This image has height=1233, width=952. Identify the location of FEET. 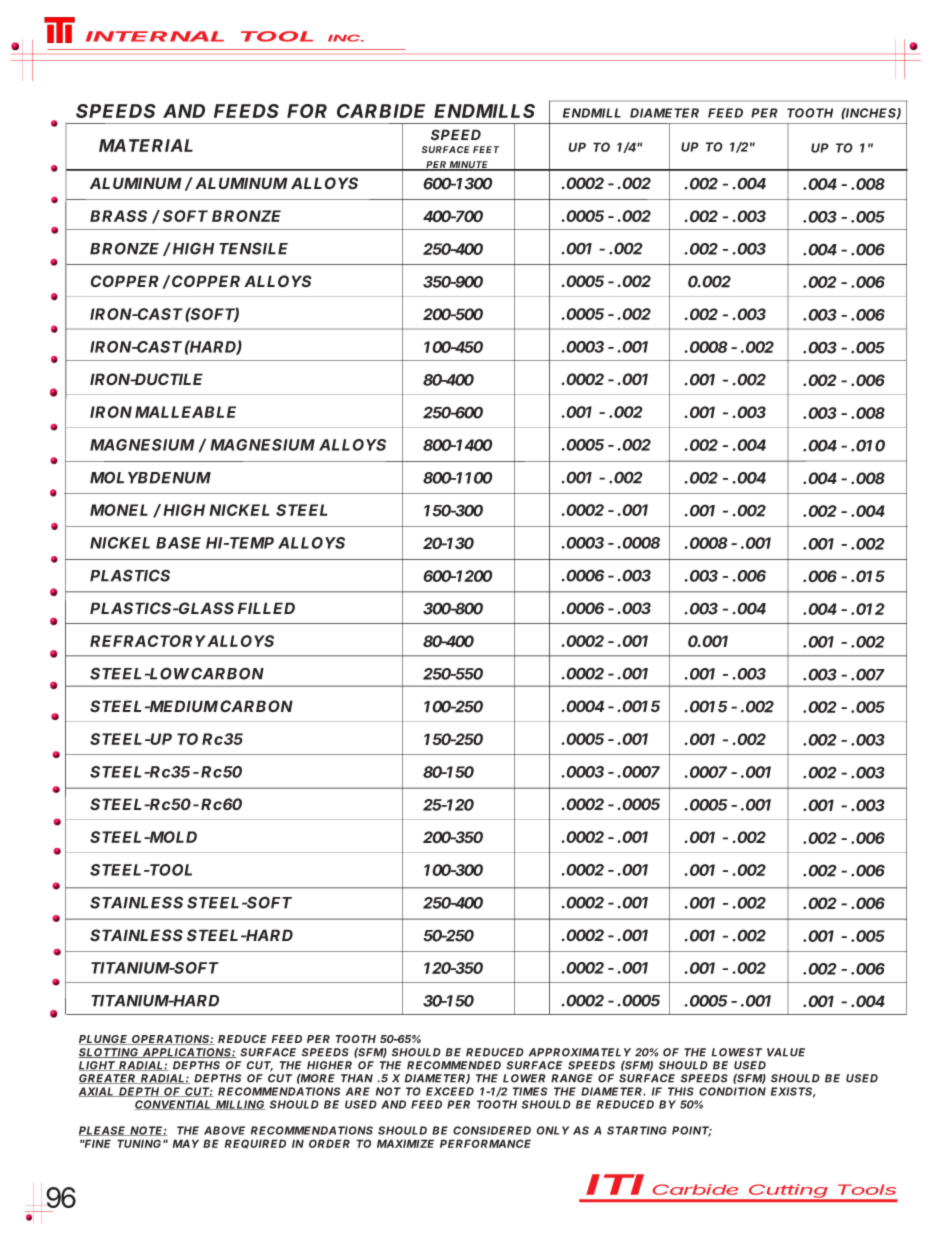
(486, 149).
